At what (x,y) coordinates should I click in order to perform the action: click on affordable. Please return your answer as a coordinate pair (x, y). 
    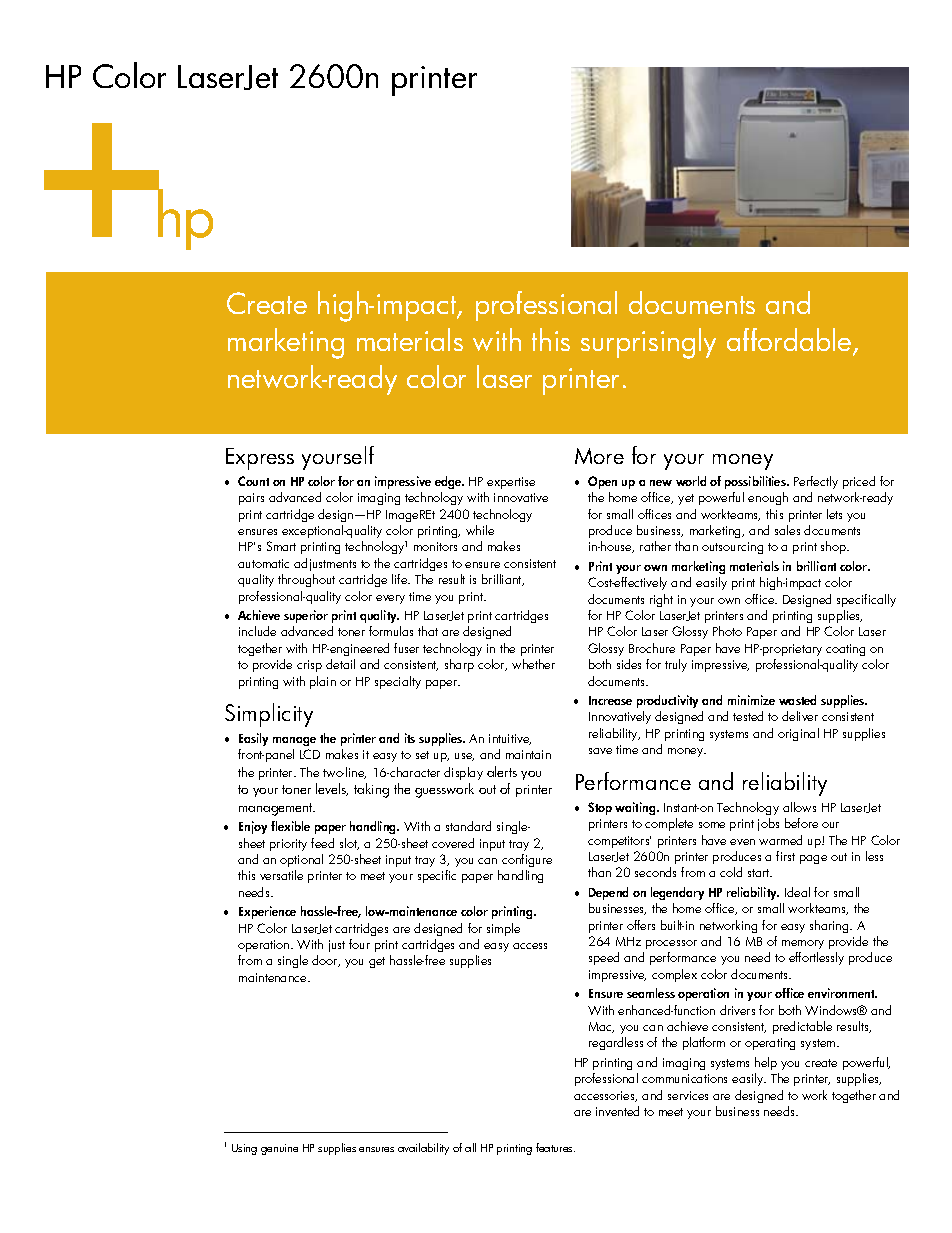
    Looking at the image, I should click on (790, 341).
